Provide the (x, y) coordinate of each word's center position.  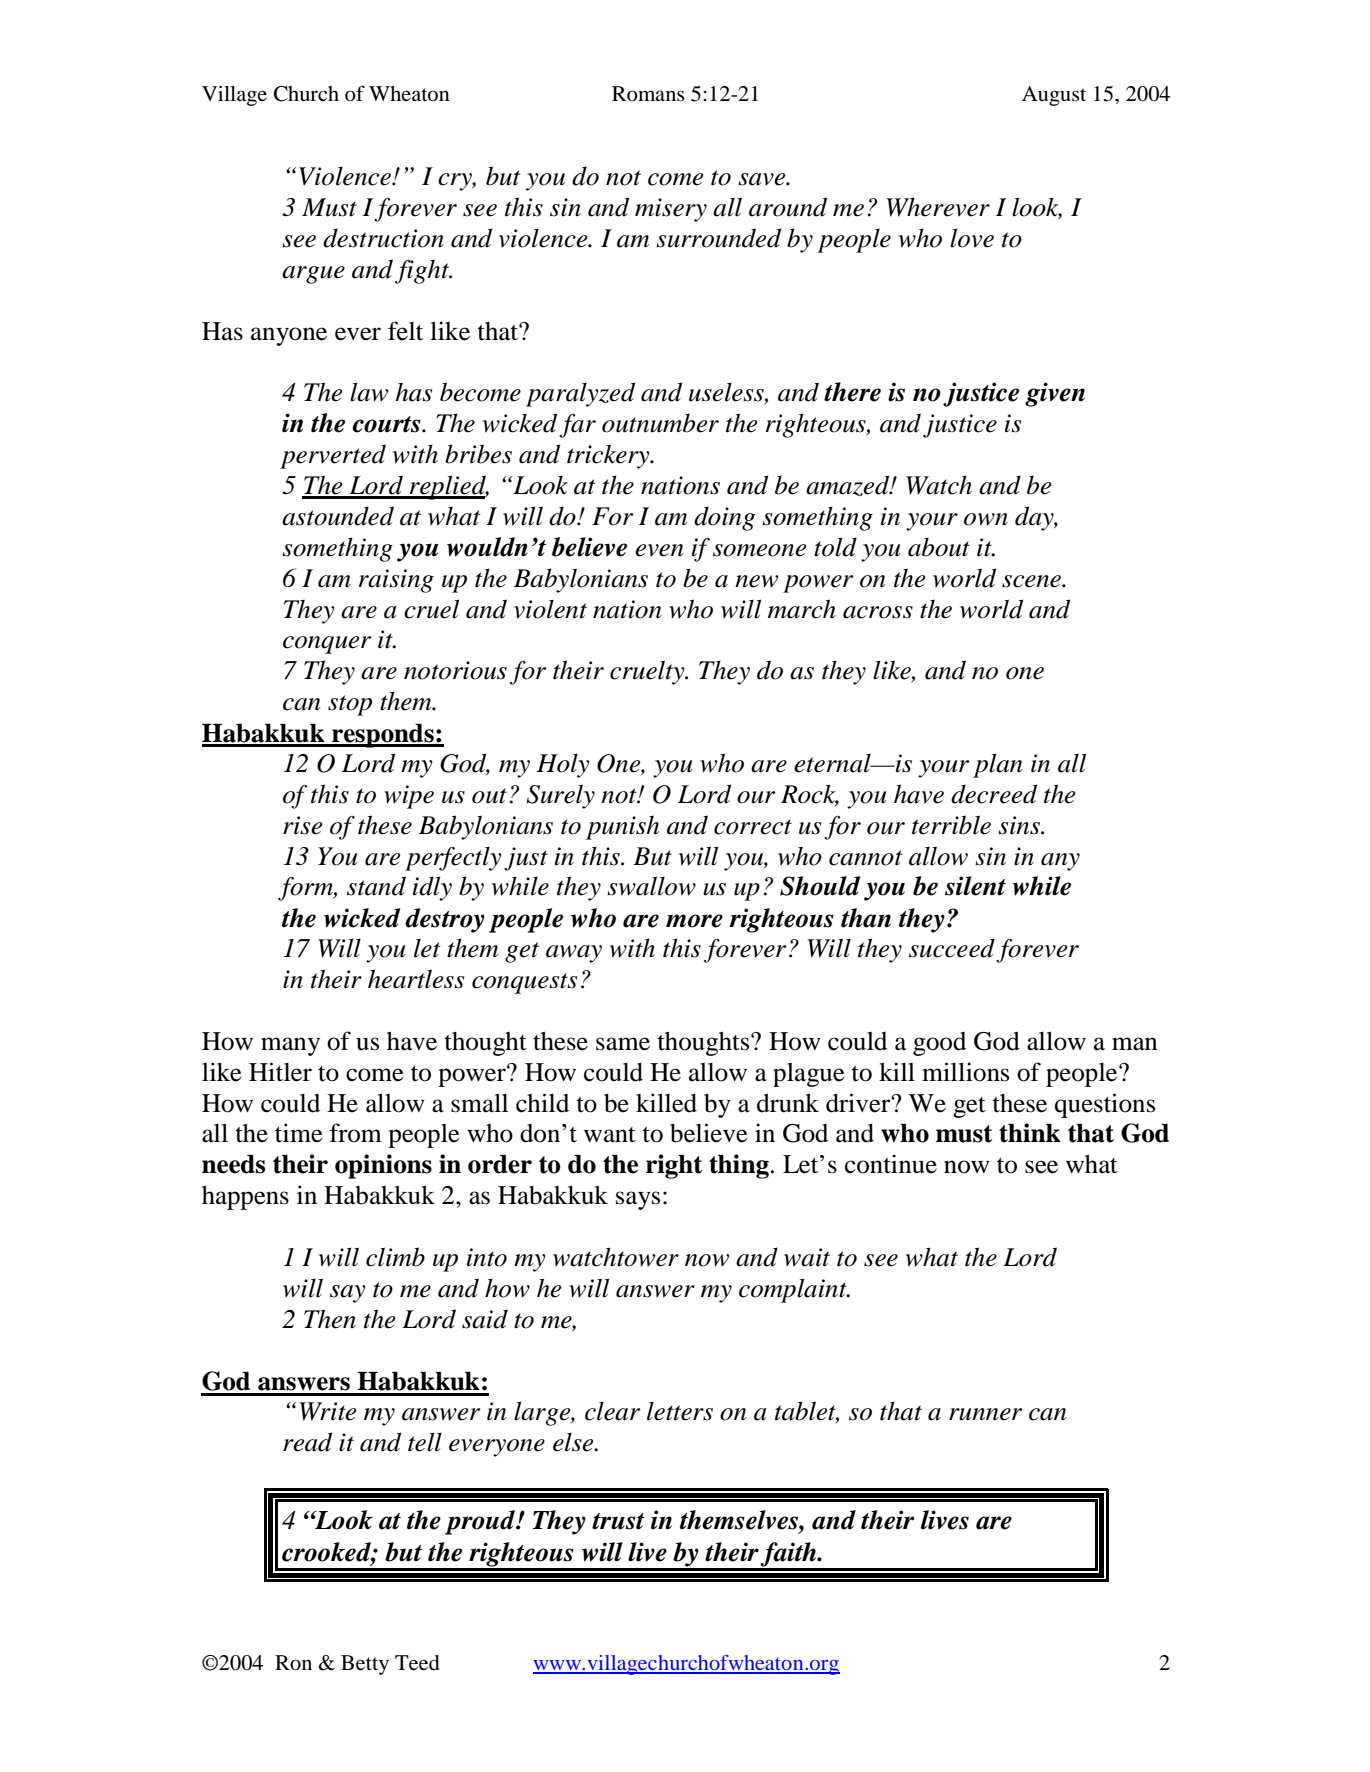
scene (1032, 581)
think (1030, 1133)
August (1054, 96)
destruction (383, 238)
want (610, 1135)
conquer (327, 645)
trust (618, 1521)
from (356, 1133)
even (659, 550)
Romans (648, 94)
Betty (365, 1665)
